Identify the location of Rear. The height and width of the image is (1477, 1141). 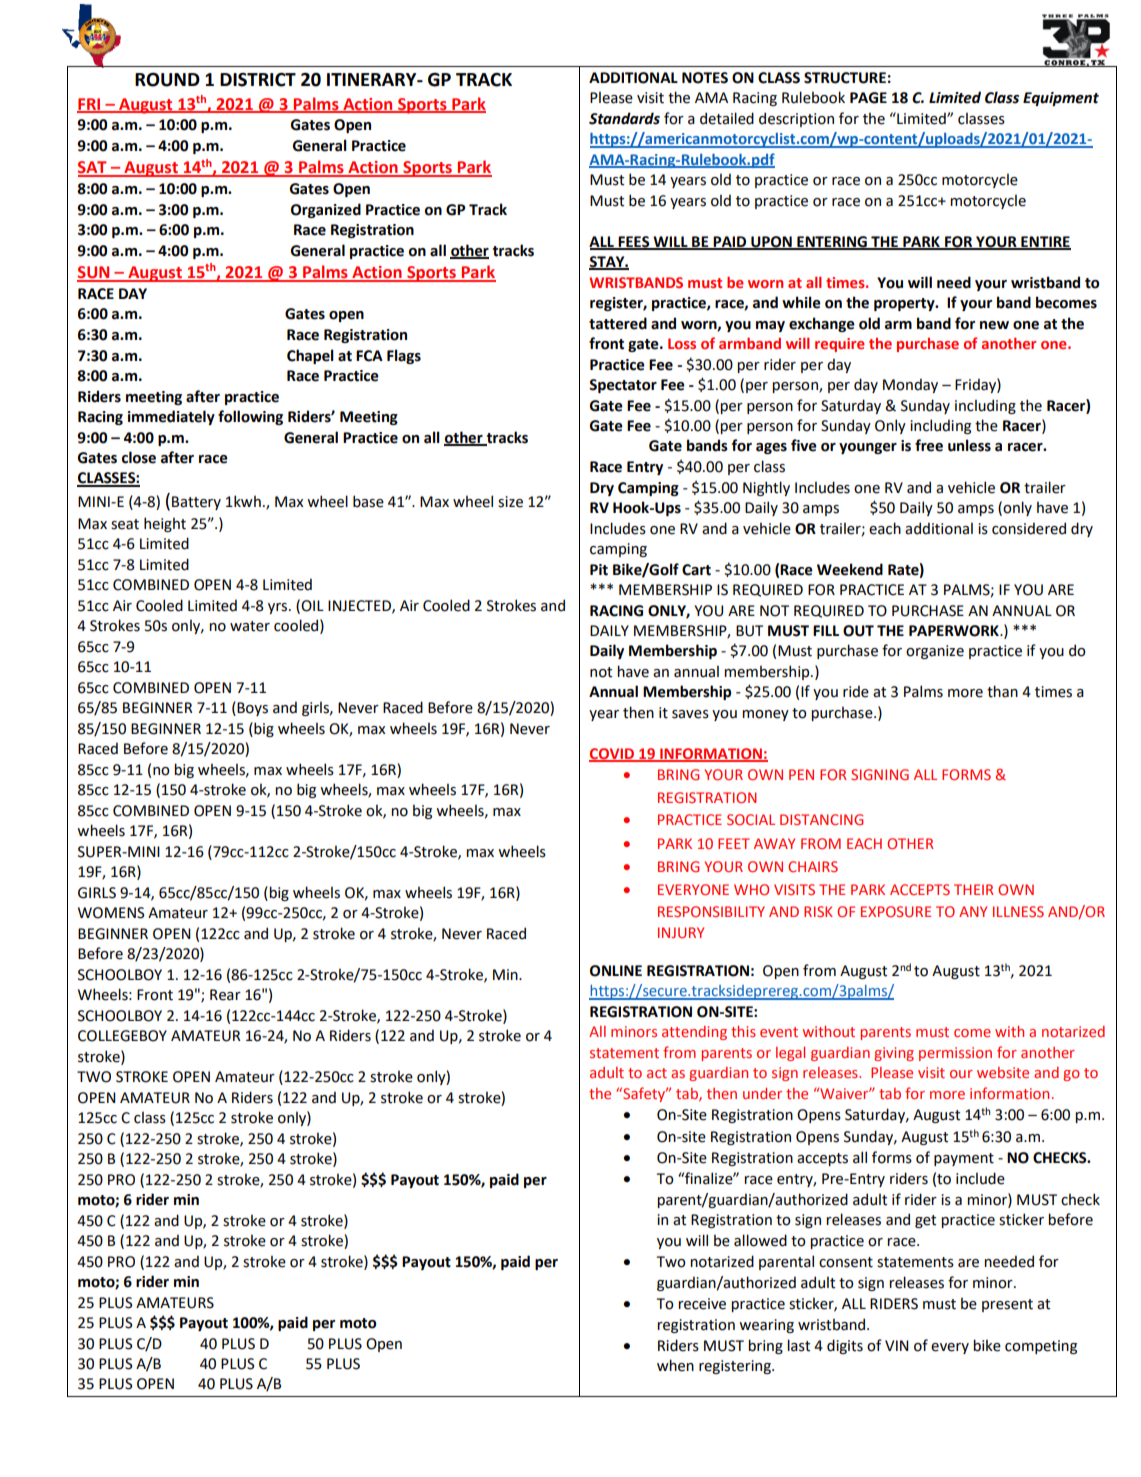
(225, 995).
